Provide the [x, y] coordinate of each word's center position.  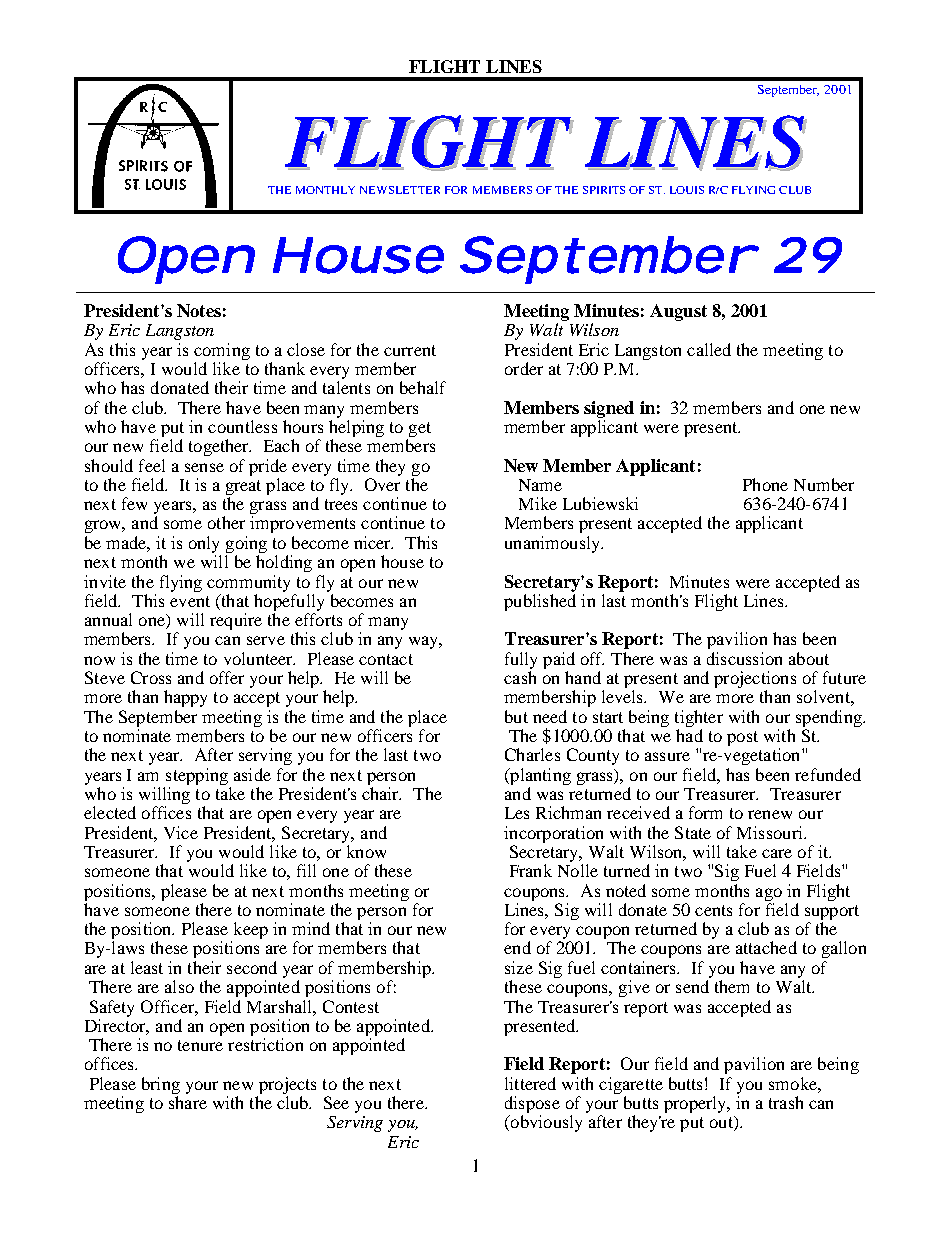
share [188, 1102]
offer [227, 677]
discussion [744, 658]
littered [530, 1083]
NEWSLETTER [400, 190]
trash [786, 1102]
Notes [199, 310]
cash [520, 677]
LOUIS [687, 190]
